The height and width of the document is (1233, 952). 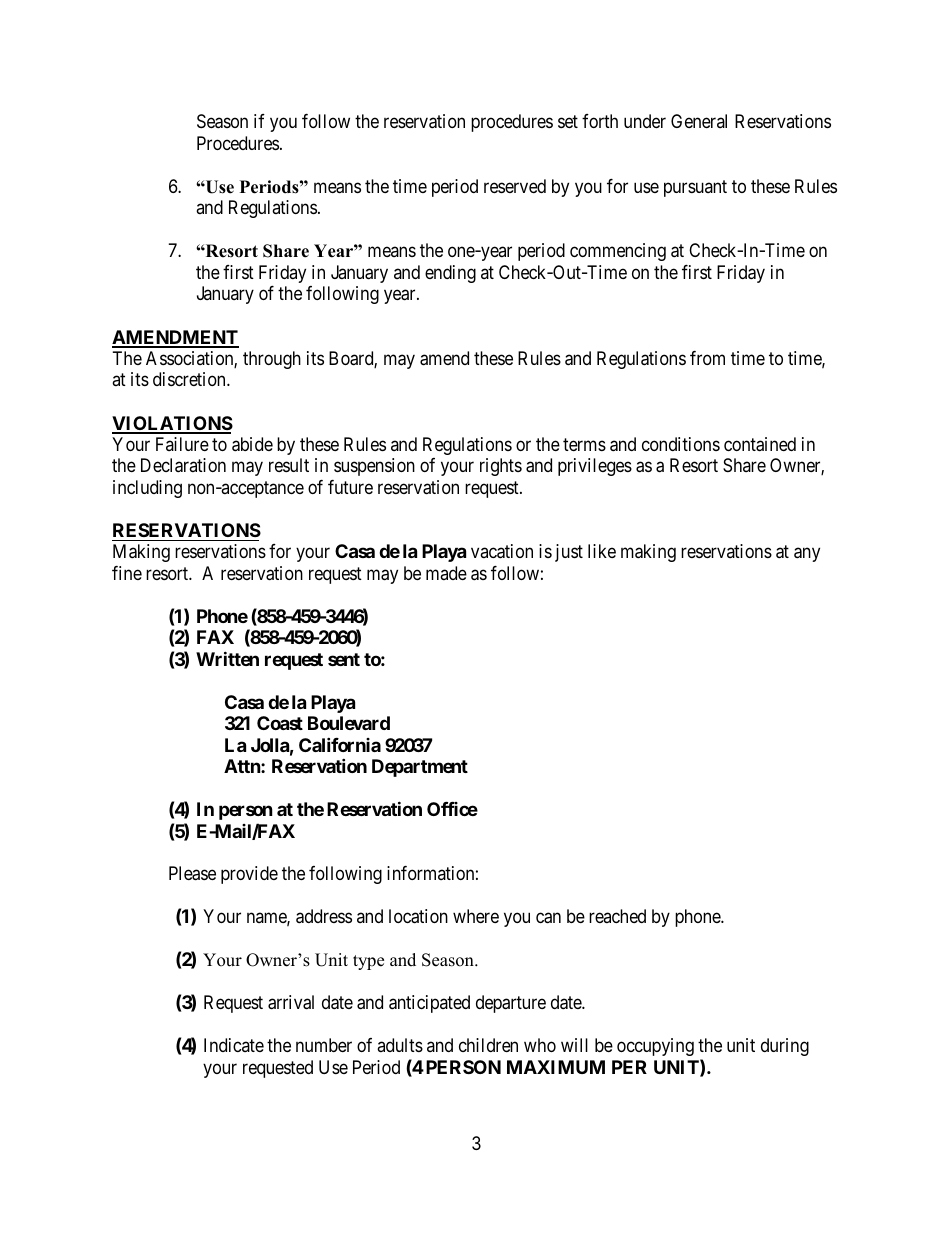 I want to click on General, so click(x=699, y=121).
